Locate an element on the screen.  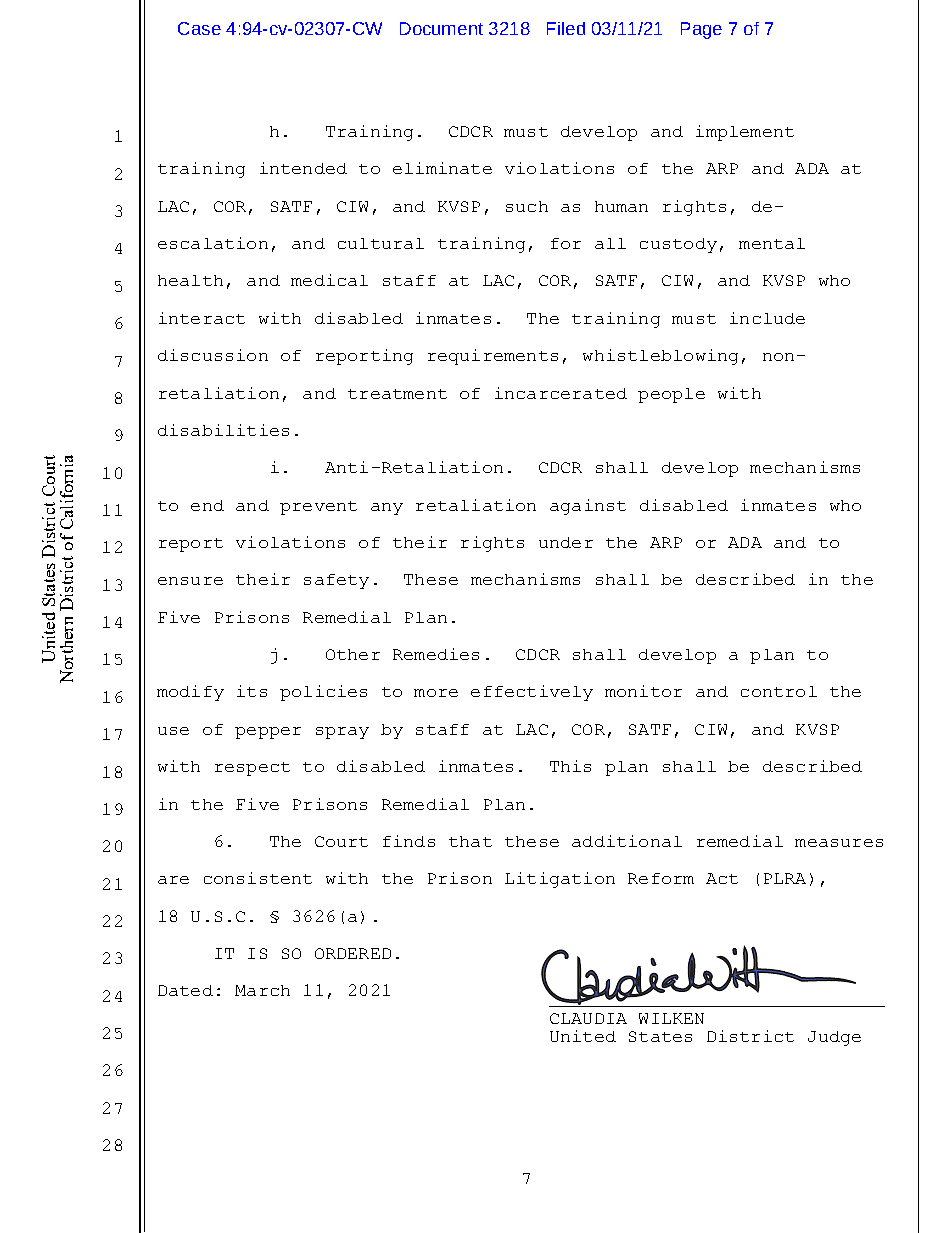
requirements is located at coordinates (493, 357).
